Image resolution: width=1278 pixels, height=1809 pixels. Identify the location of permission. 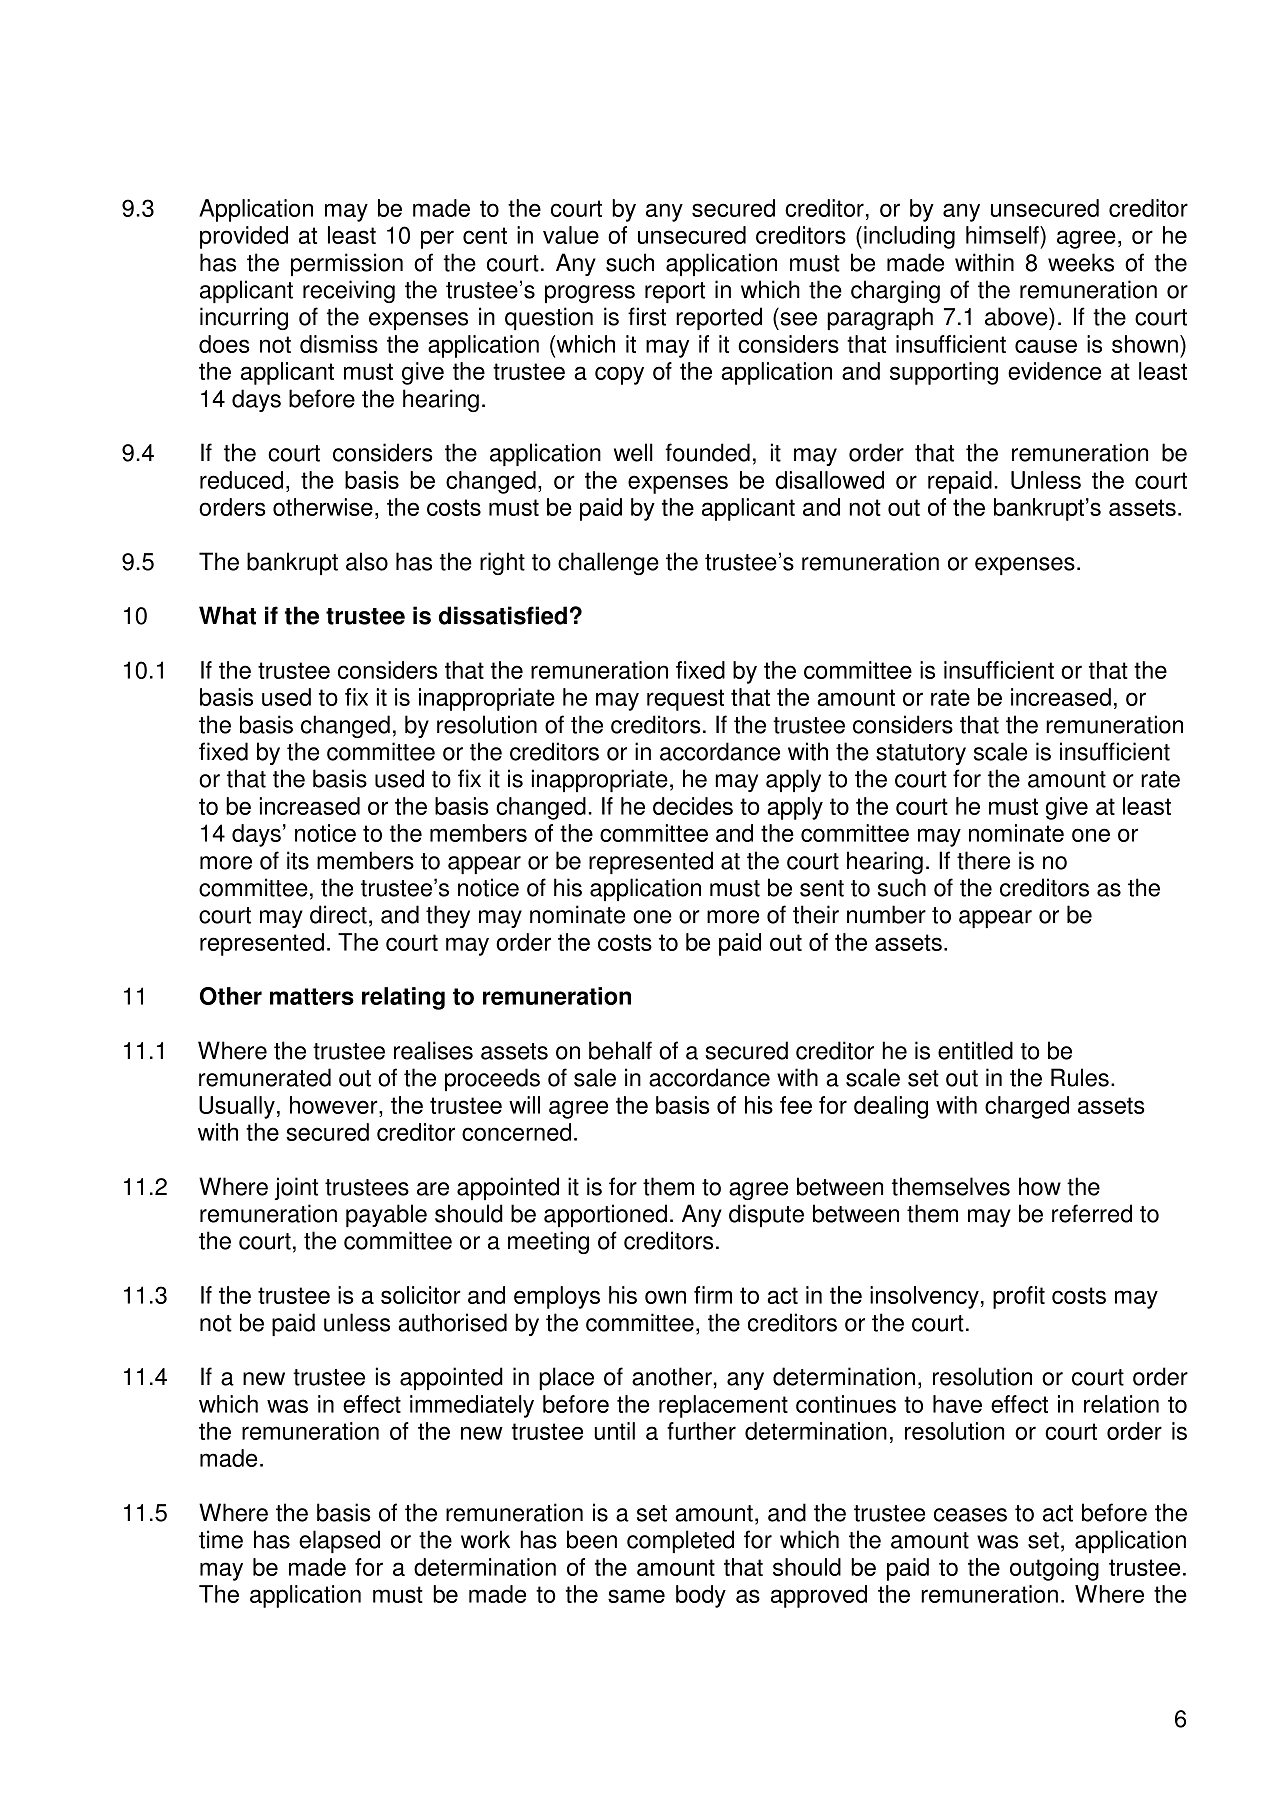
(347, 264).
